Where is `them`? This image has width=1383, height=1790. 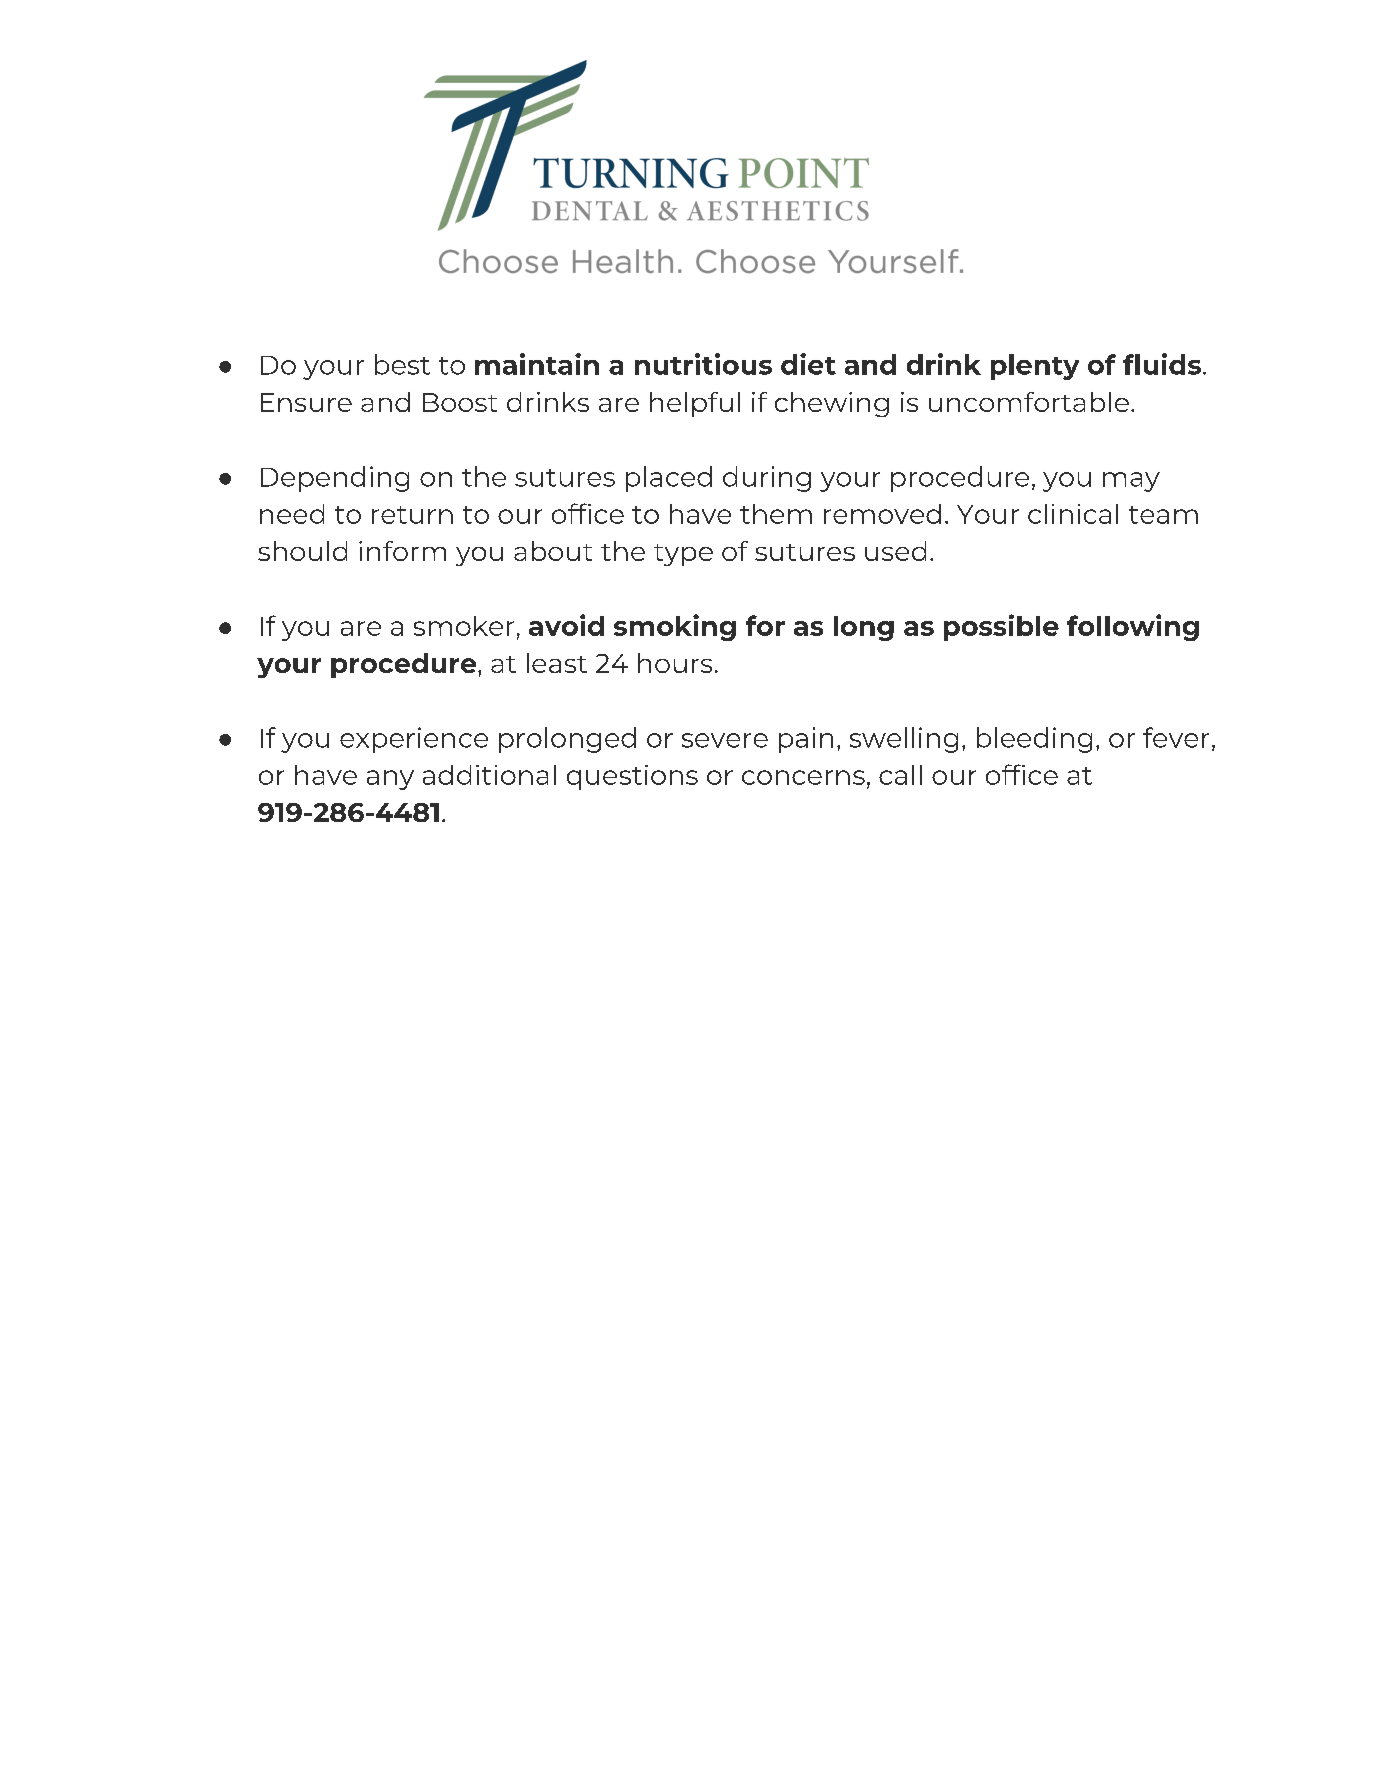 them is located at coordinates (776, 514).
